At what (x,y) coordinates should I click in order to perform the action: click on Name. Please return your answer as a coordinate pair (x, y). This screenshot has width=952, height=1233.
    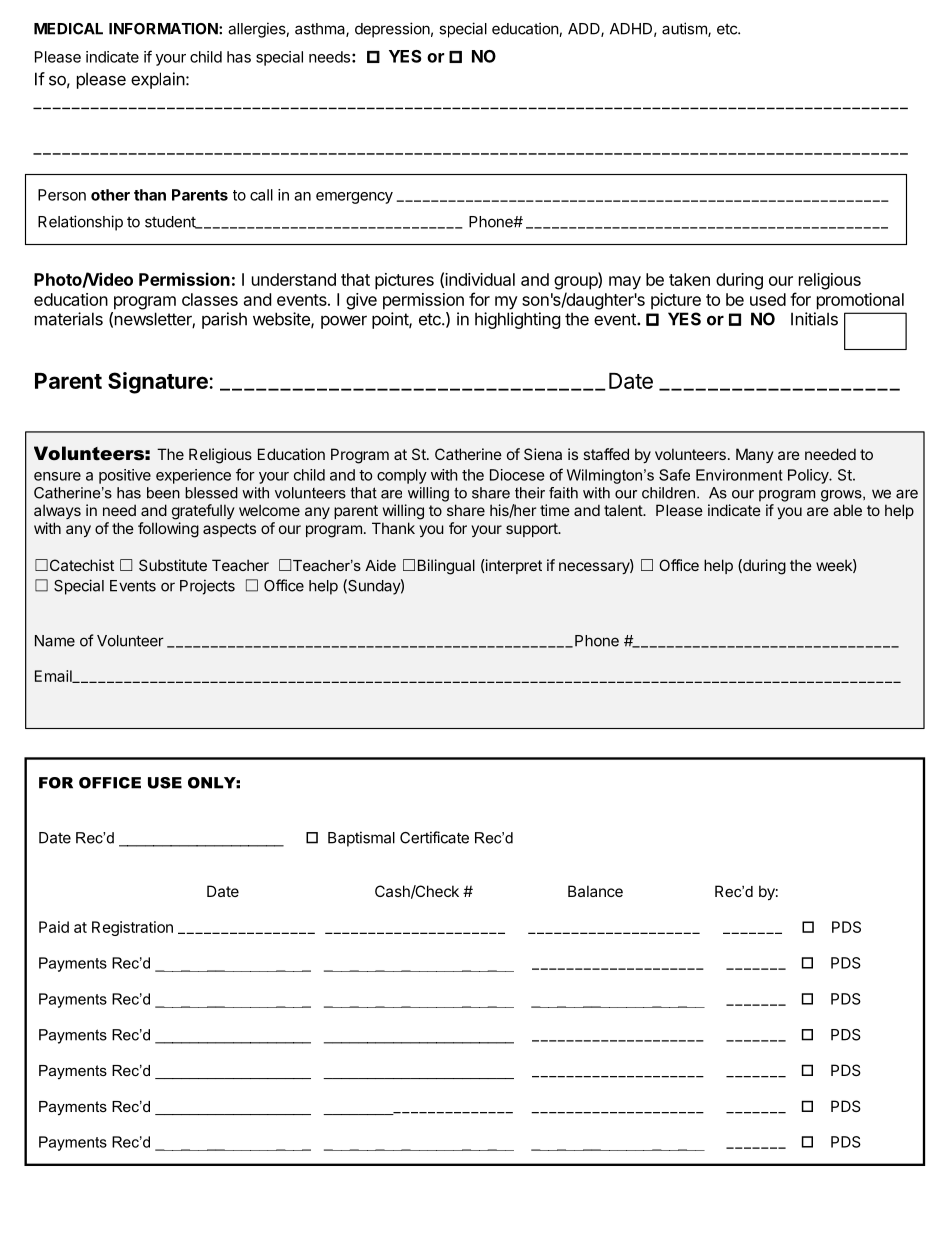
    Looking at the image, I should click on (55, 641).
